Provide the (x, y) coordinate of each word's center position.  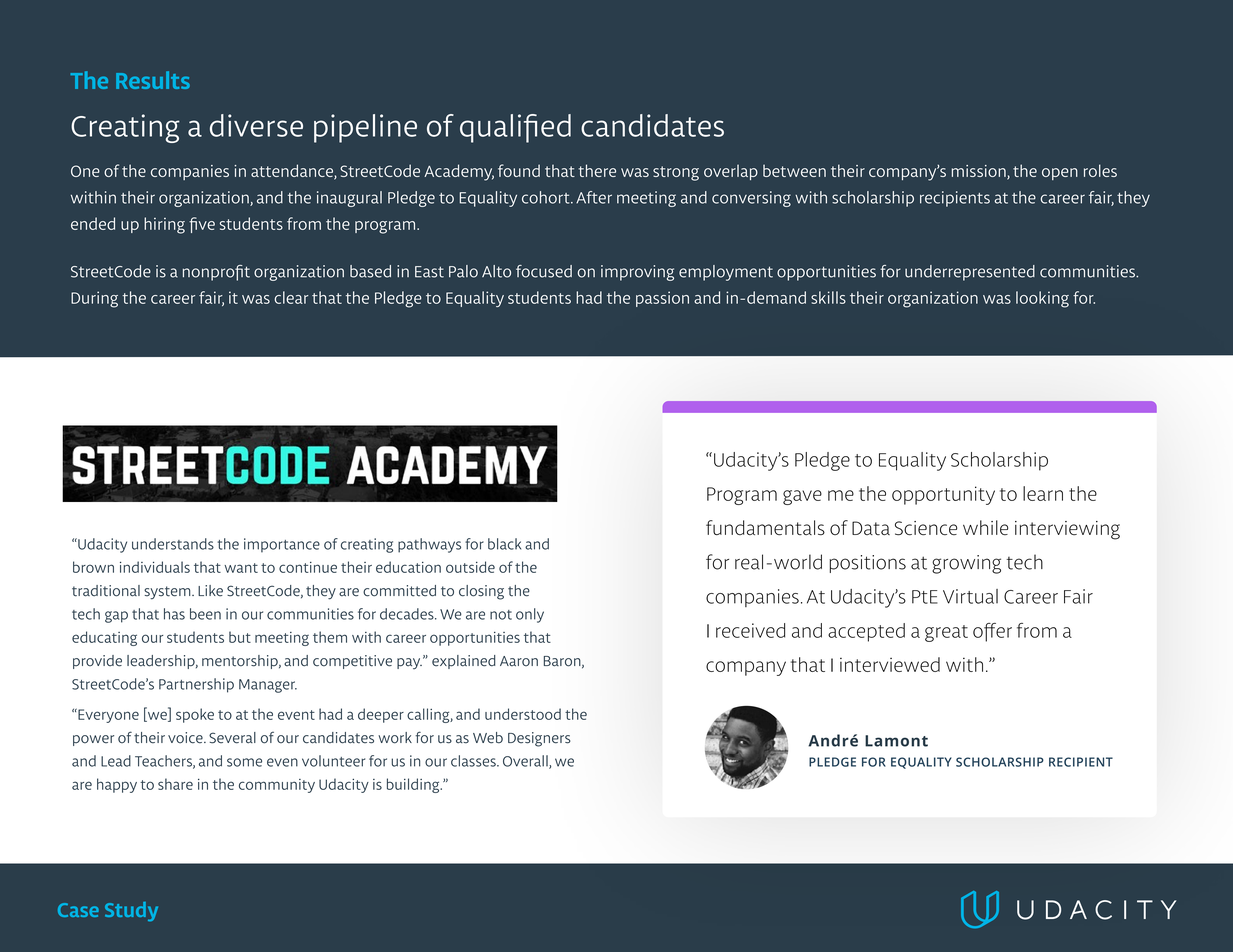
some (244, 762)
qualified (515, 128)
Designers (539, 739)
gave (802, 497)
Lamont (896, 741)
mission (980, 172)
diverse (256, 125)
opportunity (943, 495)
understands (173, 544)
